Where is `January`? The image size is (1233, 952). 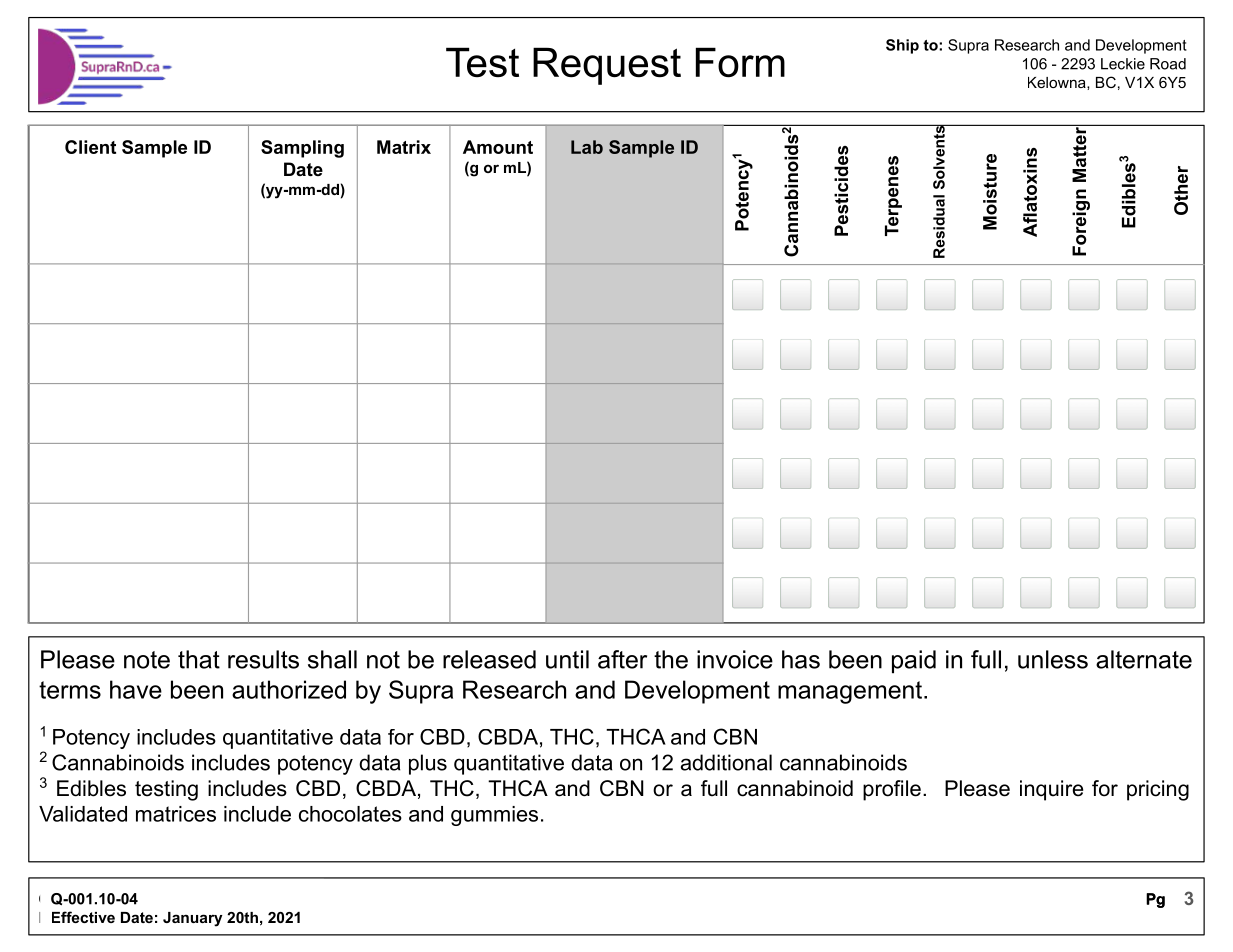
January is located at coordinates (193, 919).
